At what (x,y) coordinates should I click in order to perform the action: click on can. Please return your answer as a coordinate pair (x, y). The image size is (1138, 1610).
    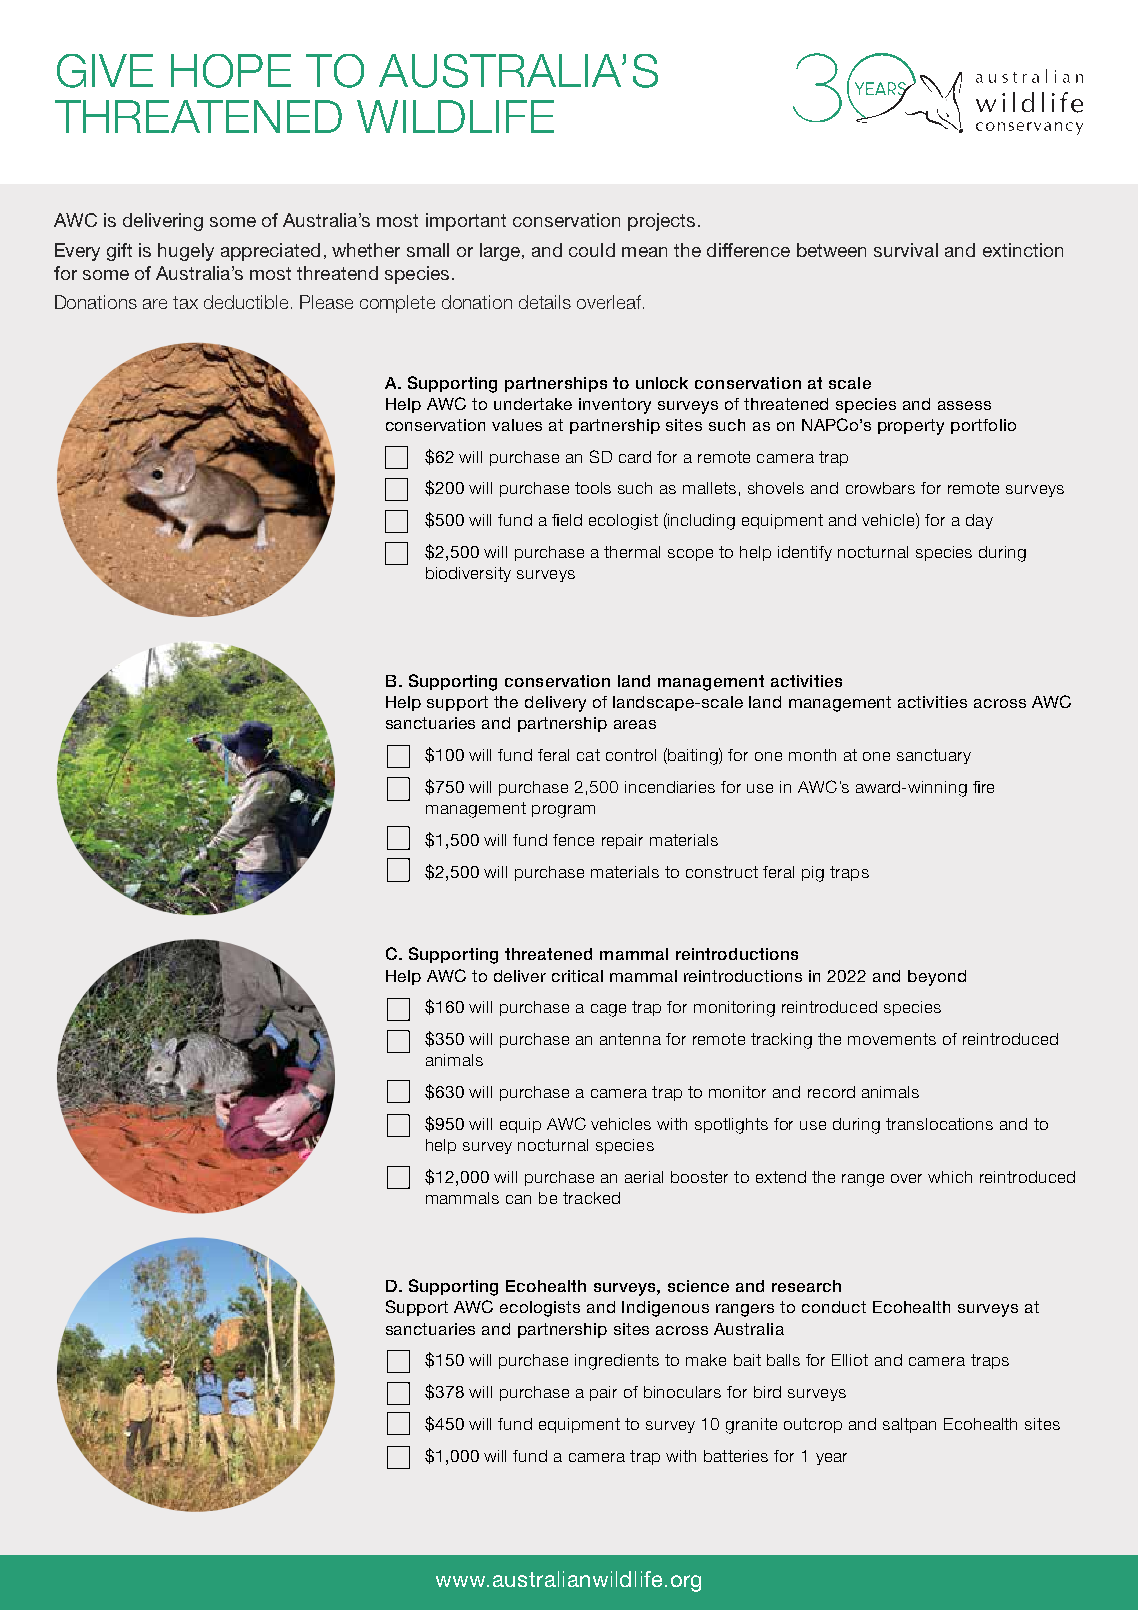
    Looking at the image, I should click on (518, 1199).
